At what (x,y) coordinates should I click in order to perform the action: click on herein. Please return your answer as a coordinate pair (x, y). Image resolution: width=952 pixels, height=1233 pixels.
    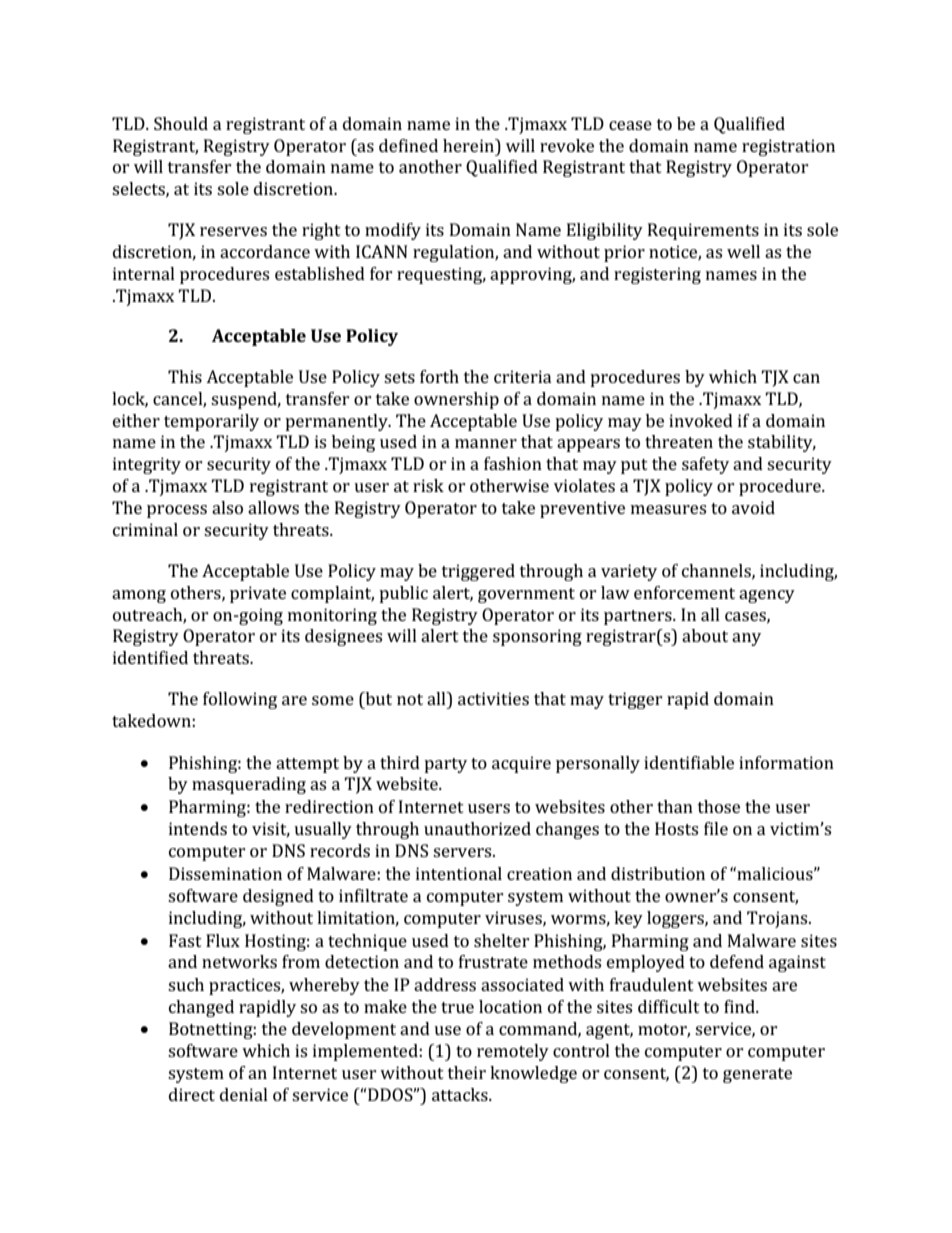
    Looking at the image, I should click on (470, 145).
